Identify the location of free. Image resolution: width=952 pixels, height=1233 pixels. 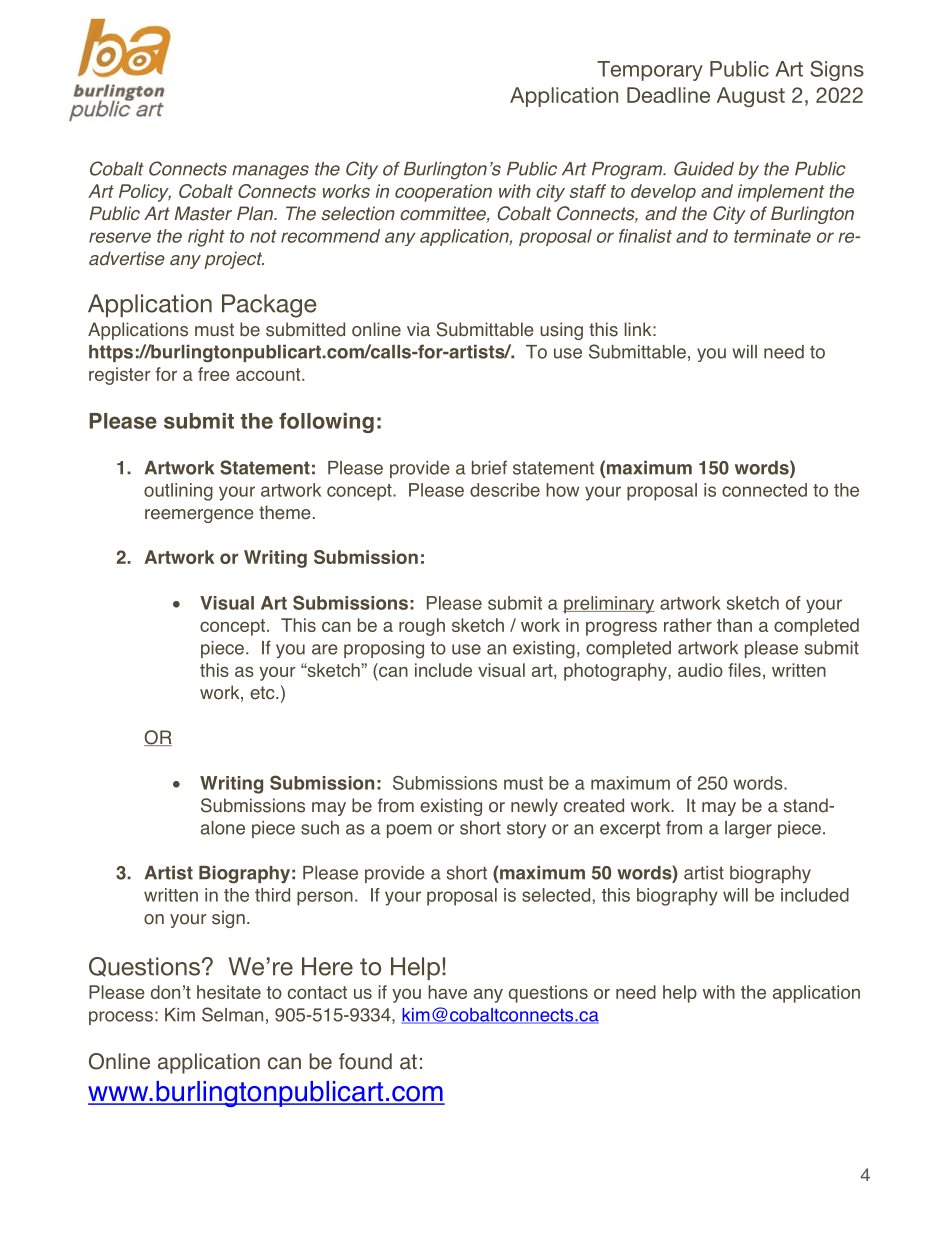
(214, 374).
